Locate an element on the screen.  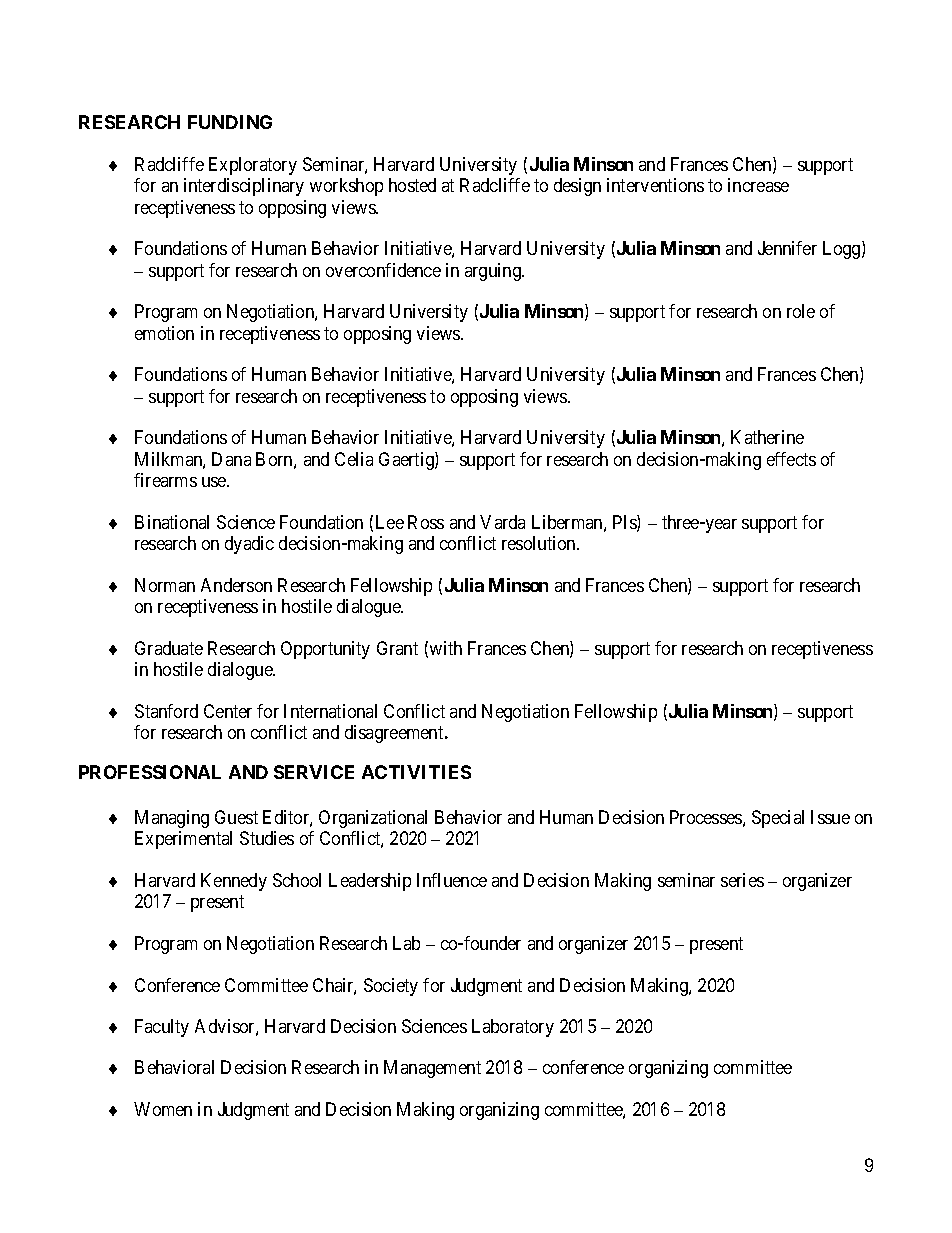
Exploratory is located at coordinates (253, 166).
